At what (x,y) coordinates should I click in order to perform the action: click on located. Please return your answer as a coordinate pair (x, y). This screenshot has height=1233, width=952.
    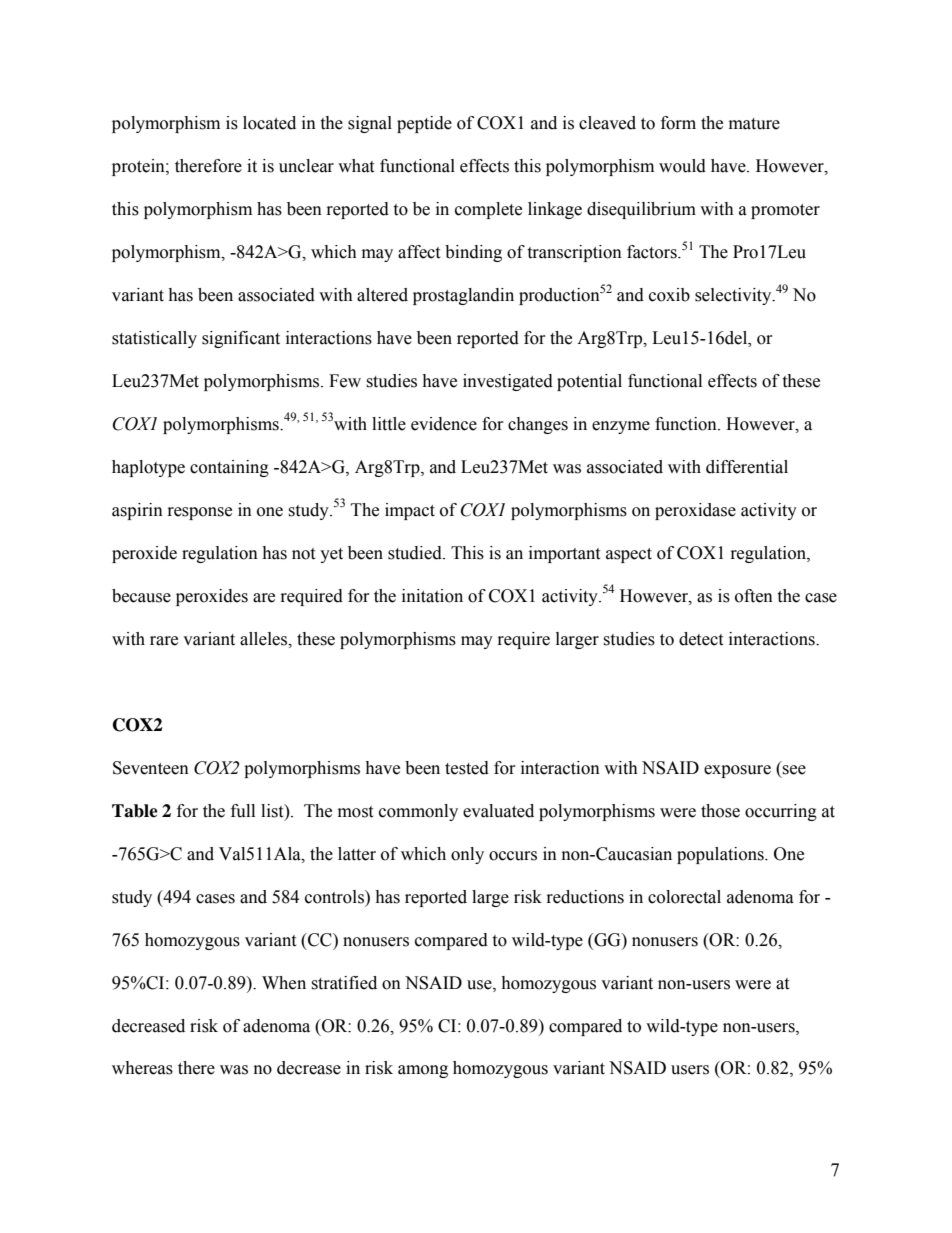
    Looking at the image, I should click on (269, 123).
